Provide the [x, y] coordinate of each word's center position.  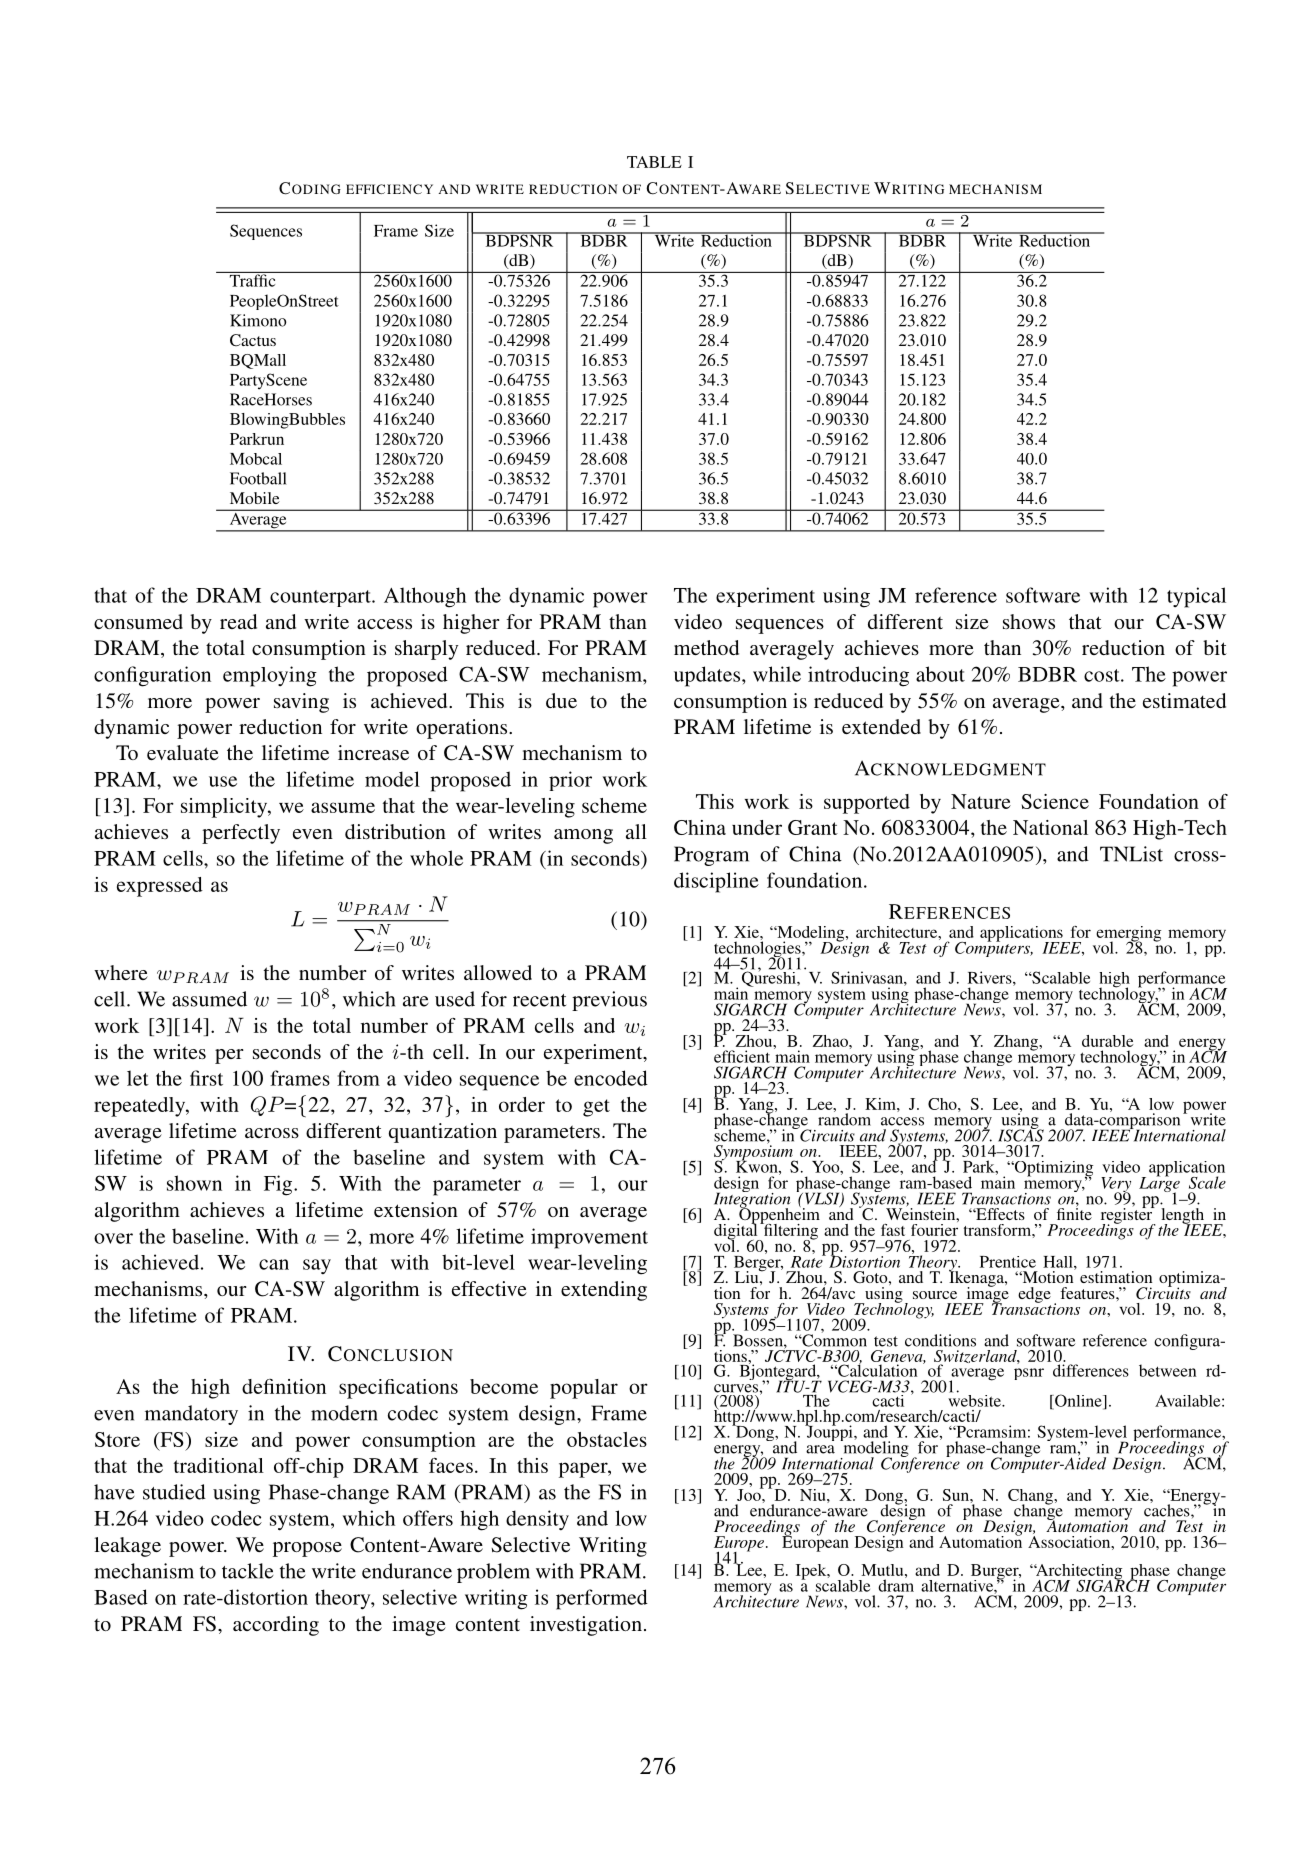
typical [1196, 597]
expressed [160, 887]
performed [602, 1599]
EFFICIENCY [389, 189]
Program [711, 856]
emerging [1128, 935]
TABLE [654, 162]
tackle [248, 1571]
